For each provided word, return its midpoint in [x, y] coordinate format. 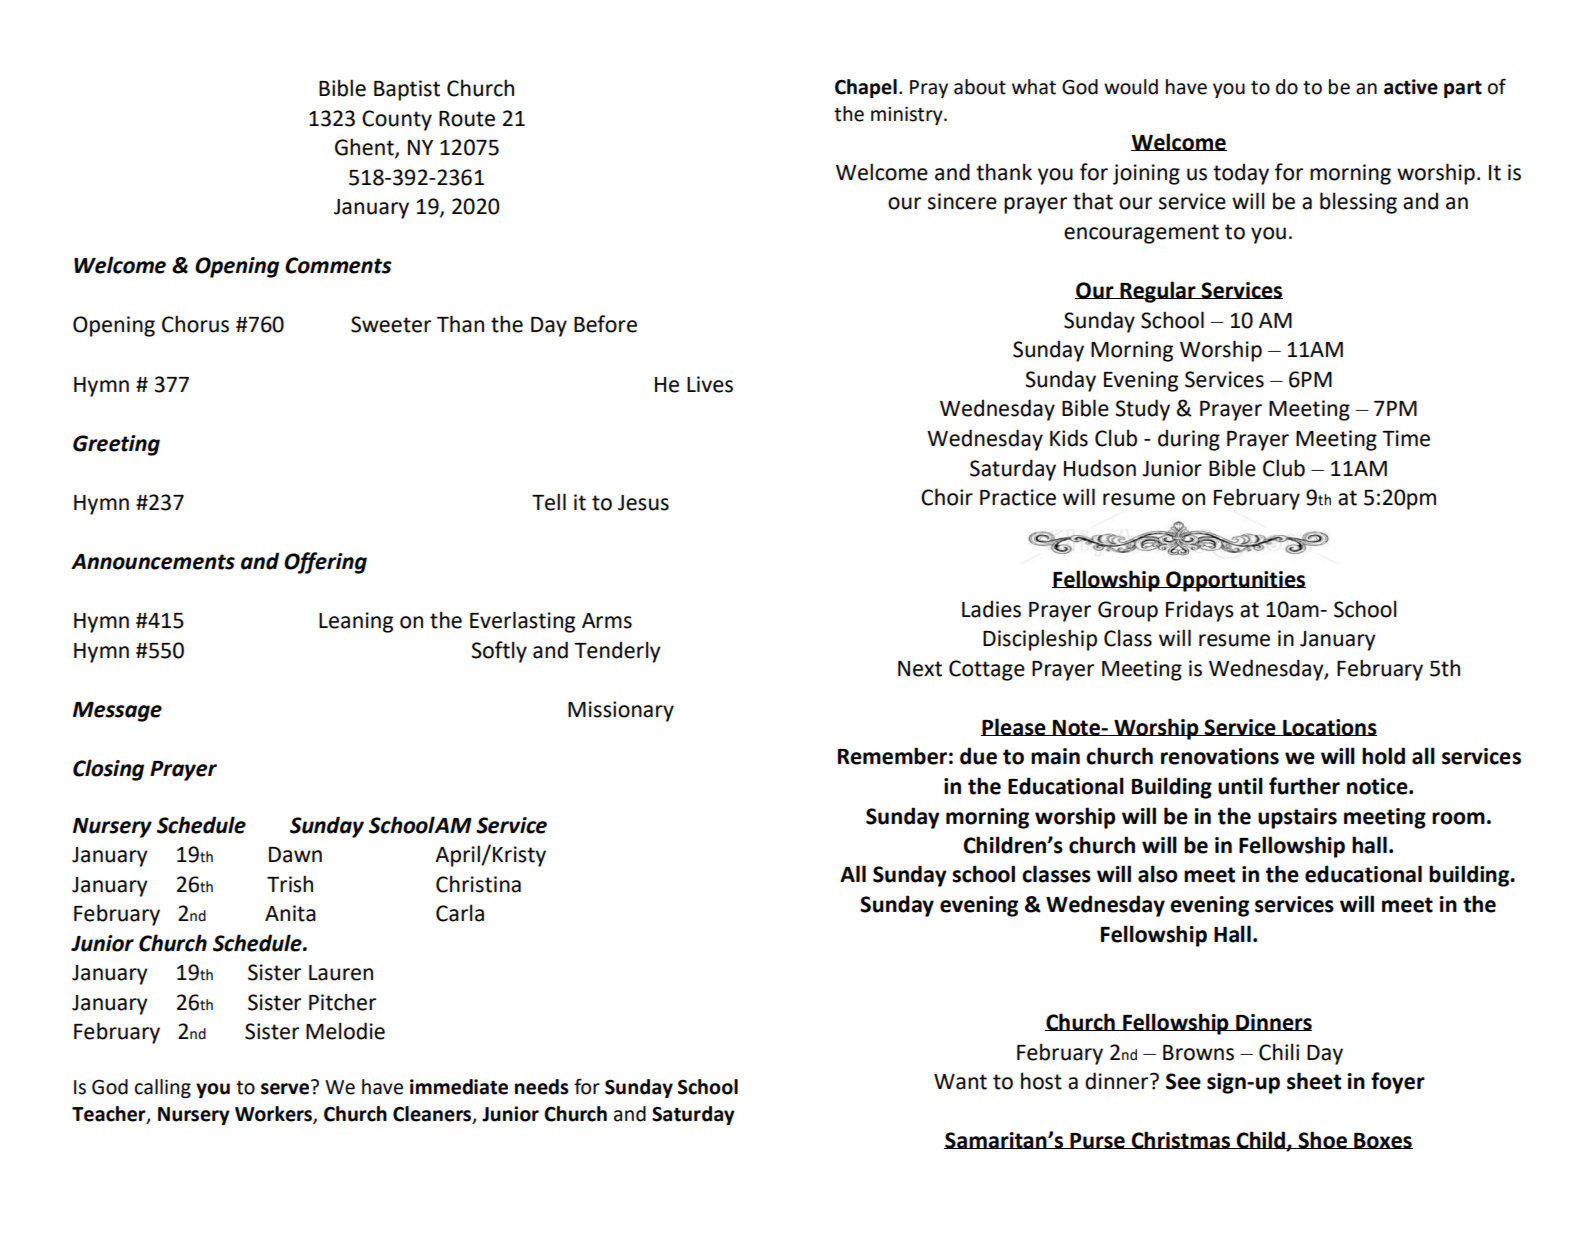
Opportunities [1235, 581]
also [1158, 874]
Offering [325, 563]
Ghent [365, 148]
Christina [478, 884]
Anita [290, 913]
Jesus [643, 503]
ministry [908, 116]
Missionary [621, 711]
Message [117, 712]
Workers [274, 1115]
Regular [1158, 292]
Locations [1329, 727]
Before [605, 324]
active [1411, 87]
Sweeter [391, 324]
